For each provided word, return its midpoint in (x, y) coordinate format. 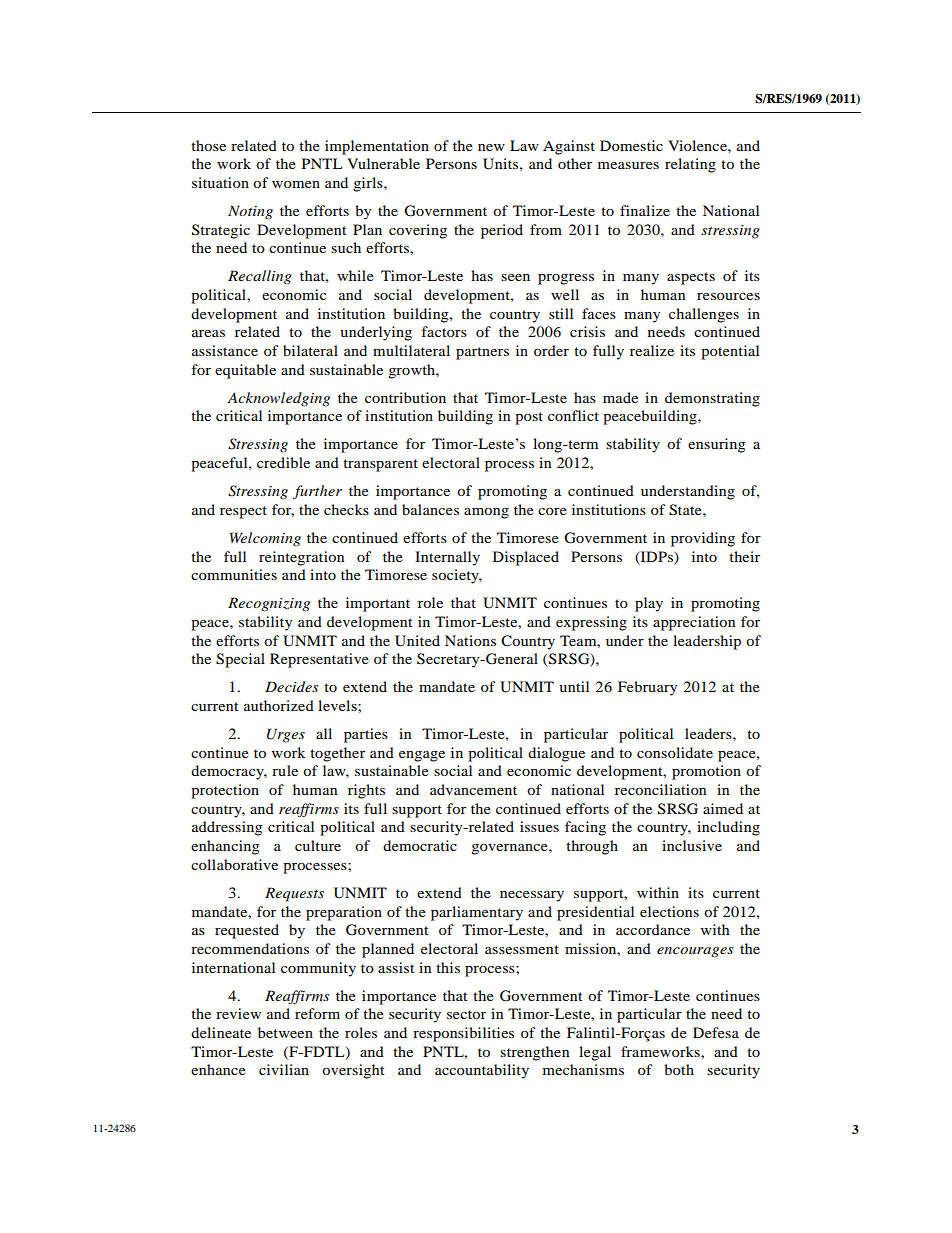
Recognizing (269, 604)
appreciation (694, 623)
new (491, 147)
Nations (470, 640)
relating (690, 165)
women (296, 184)
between (285, 1032)
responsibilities (463, 1034)
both (679, 1069)
